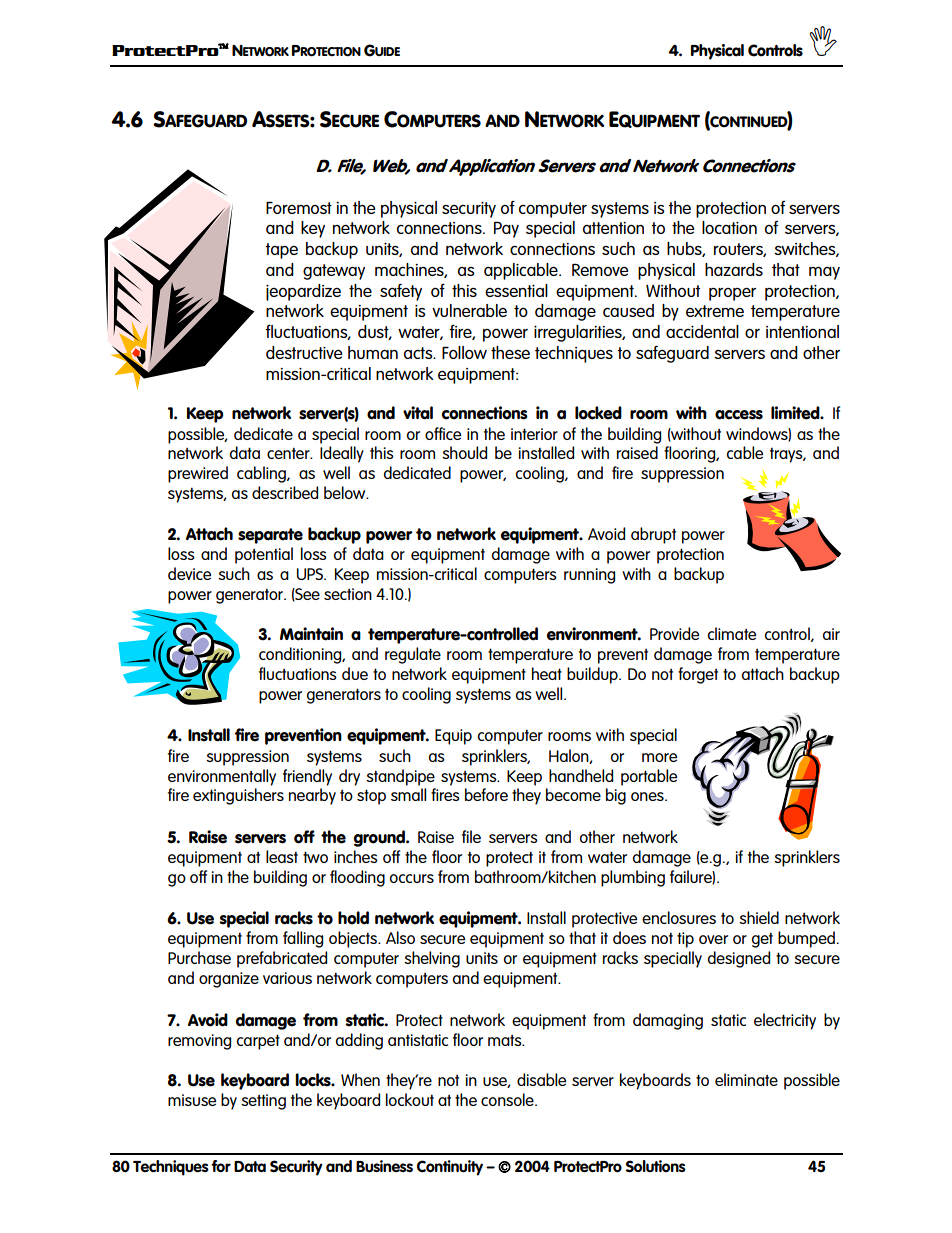 The width and height of the image is (952, 1233). I want to click on console, so click(508, 1099).
